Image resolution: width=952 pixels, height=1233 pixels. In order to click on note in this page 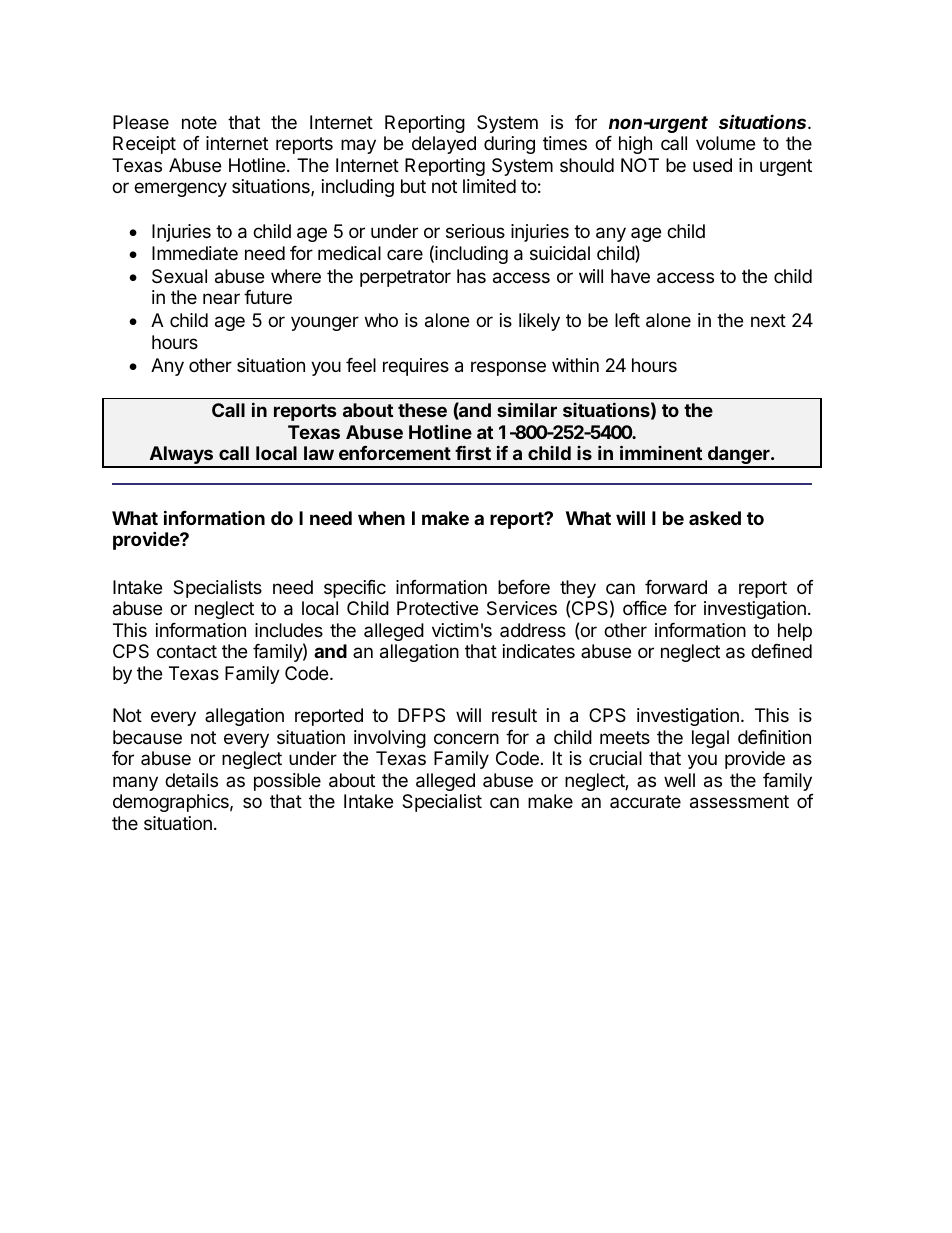, I will do `click(199, 122)`.
